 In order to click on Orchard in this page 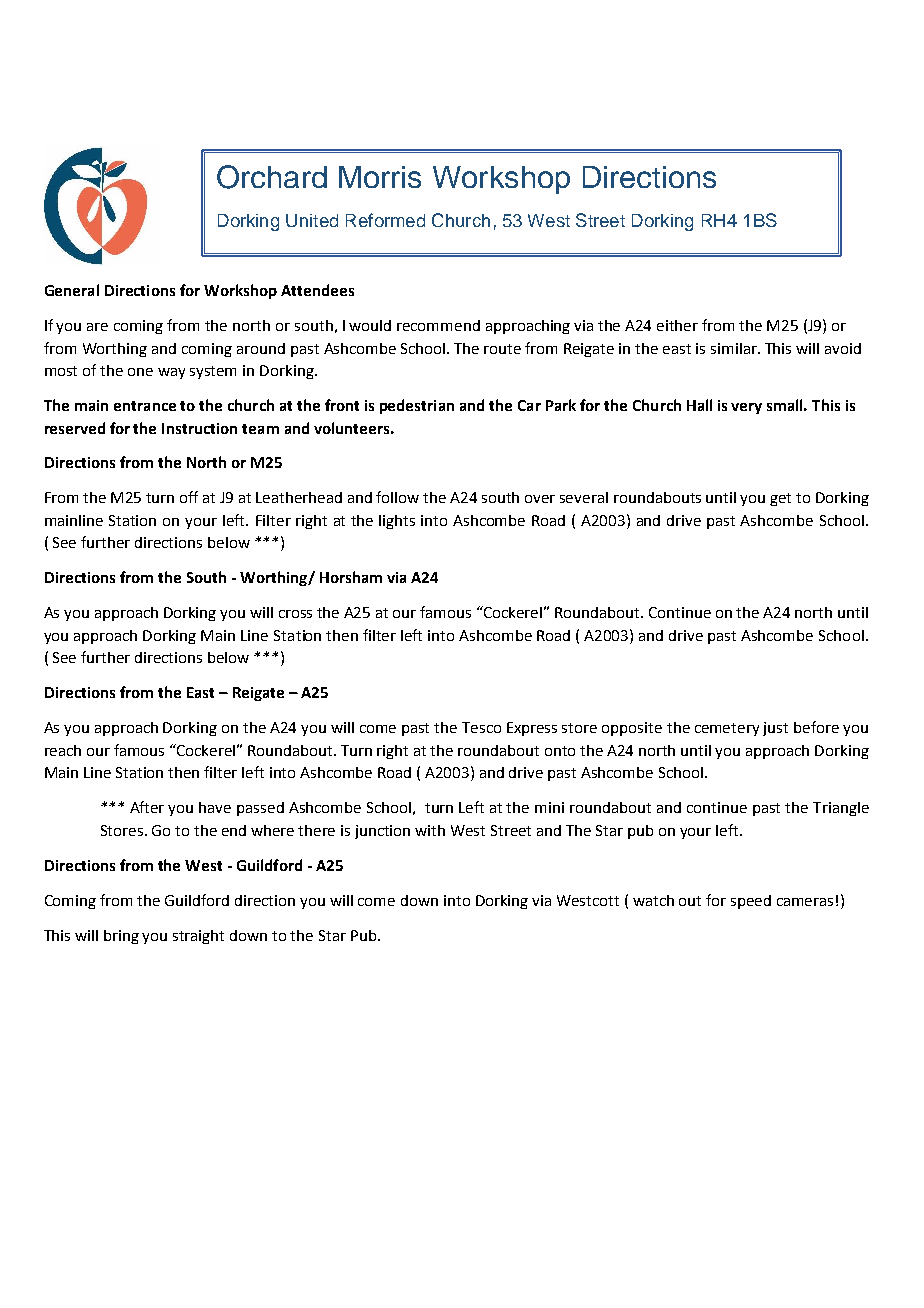, I will do `click(272, 177)`.
